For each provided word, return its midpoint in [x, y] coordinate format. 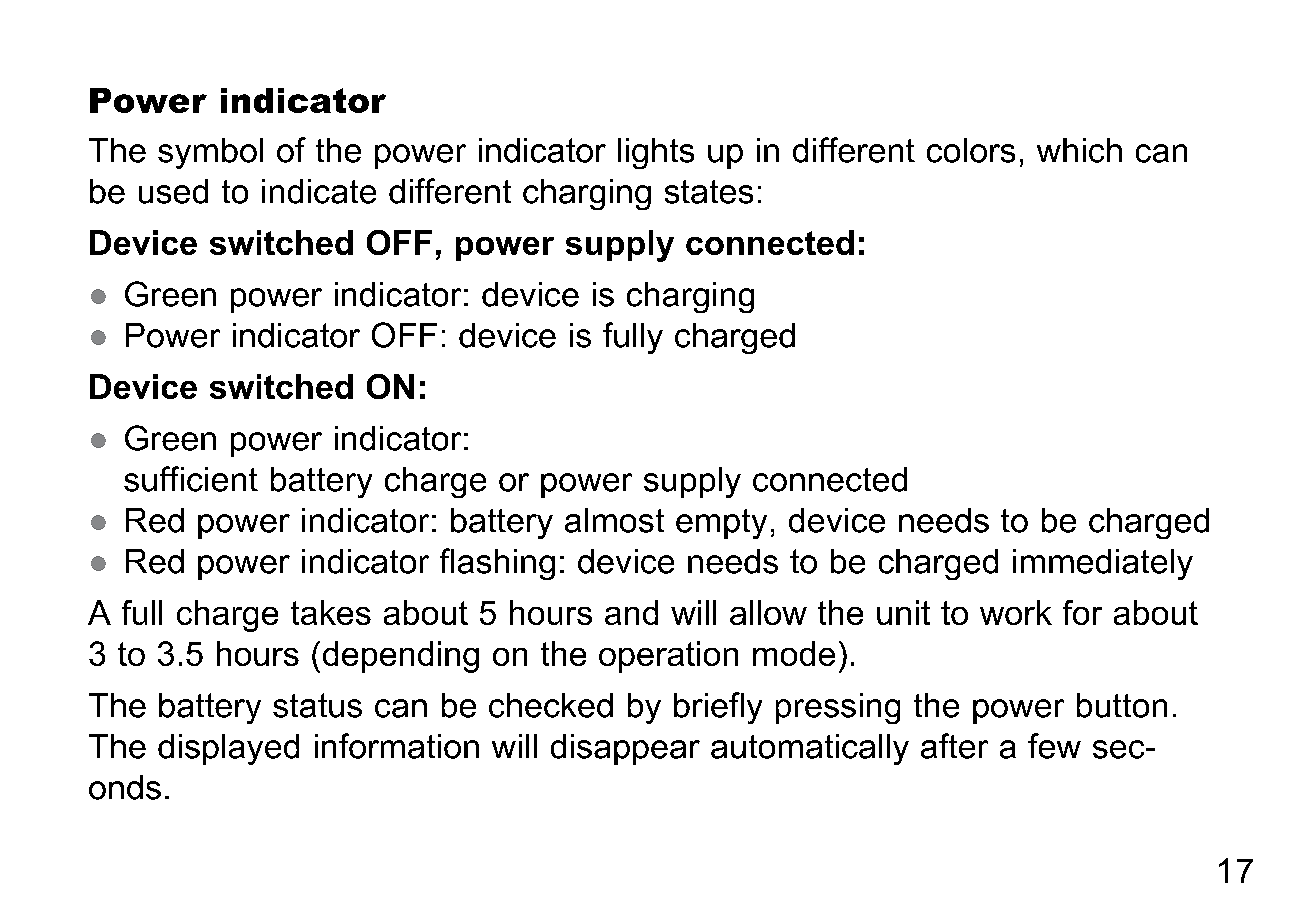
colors [971, 150]
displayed [228, 749]
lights [656, 153]
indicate [319, 191]
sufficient [191, 479]
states [709, 192]
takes [331, 612]
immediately [1103, 564]
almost [614, 520]
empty [721, 524]
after [954, 746]
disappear [625, 749]
